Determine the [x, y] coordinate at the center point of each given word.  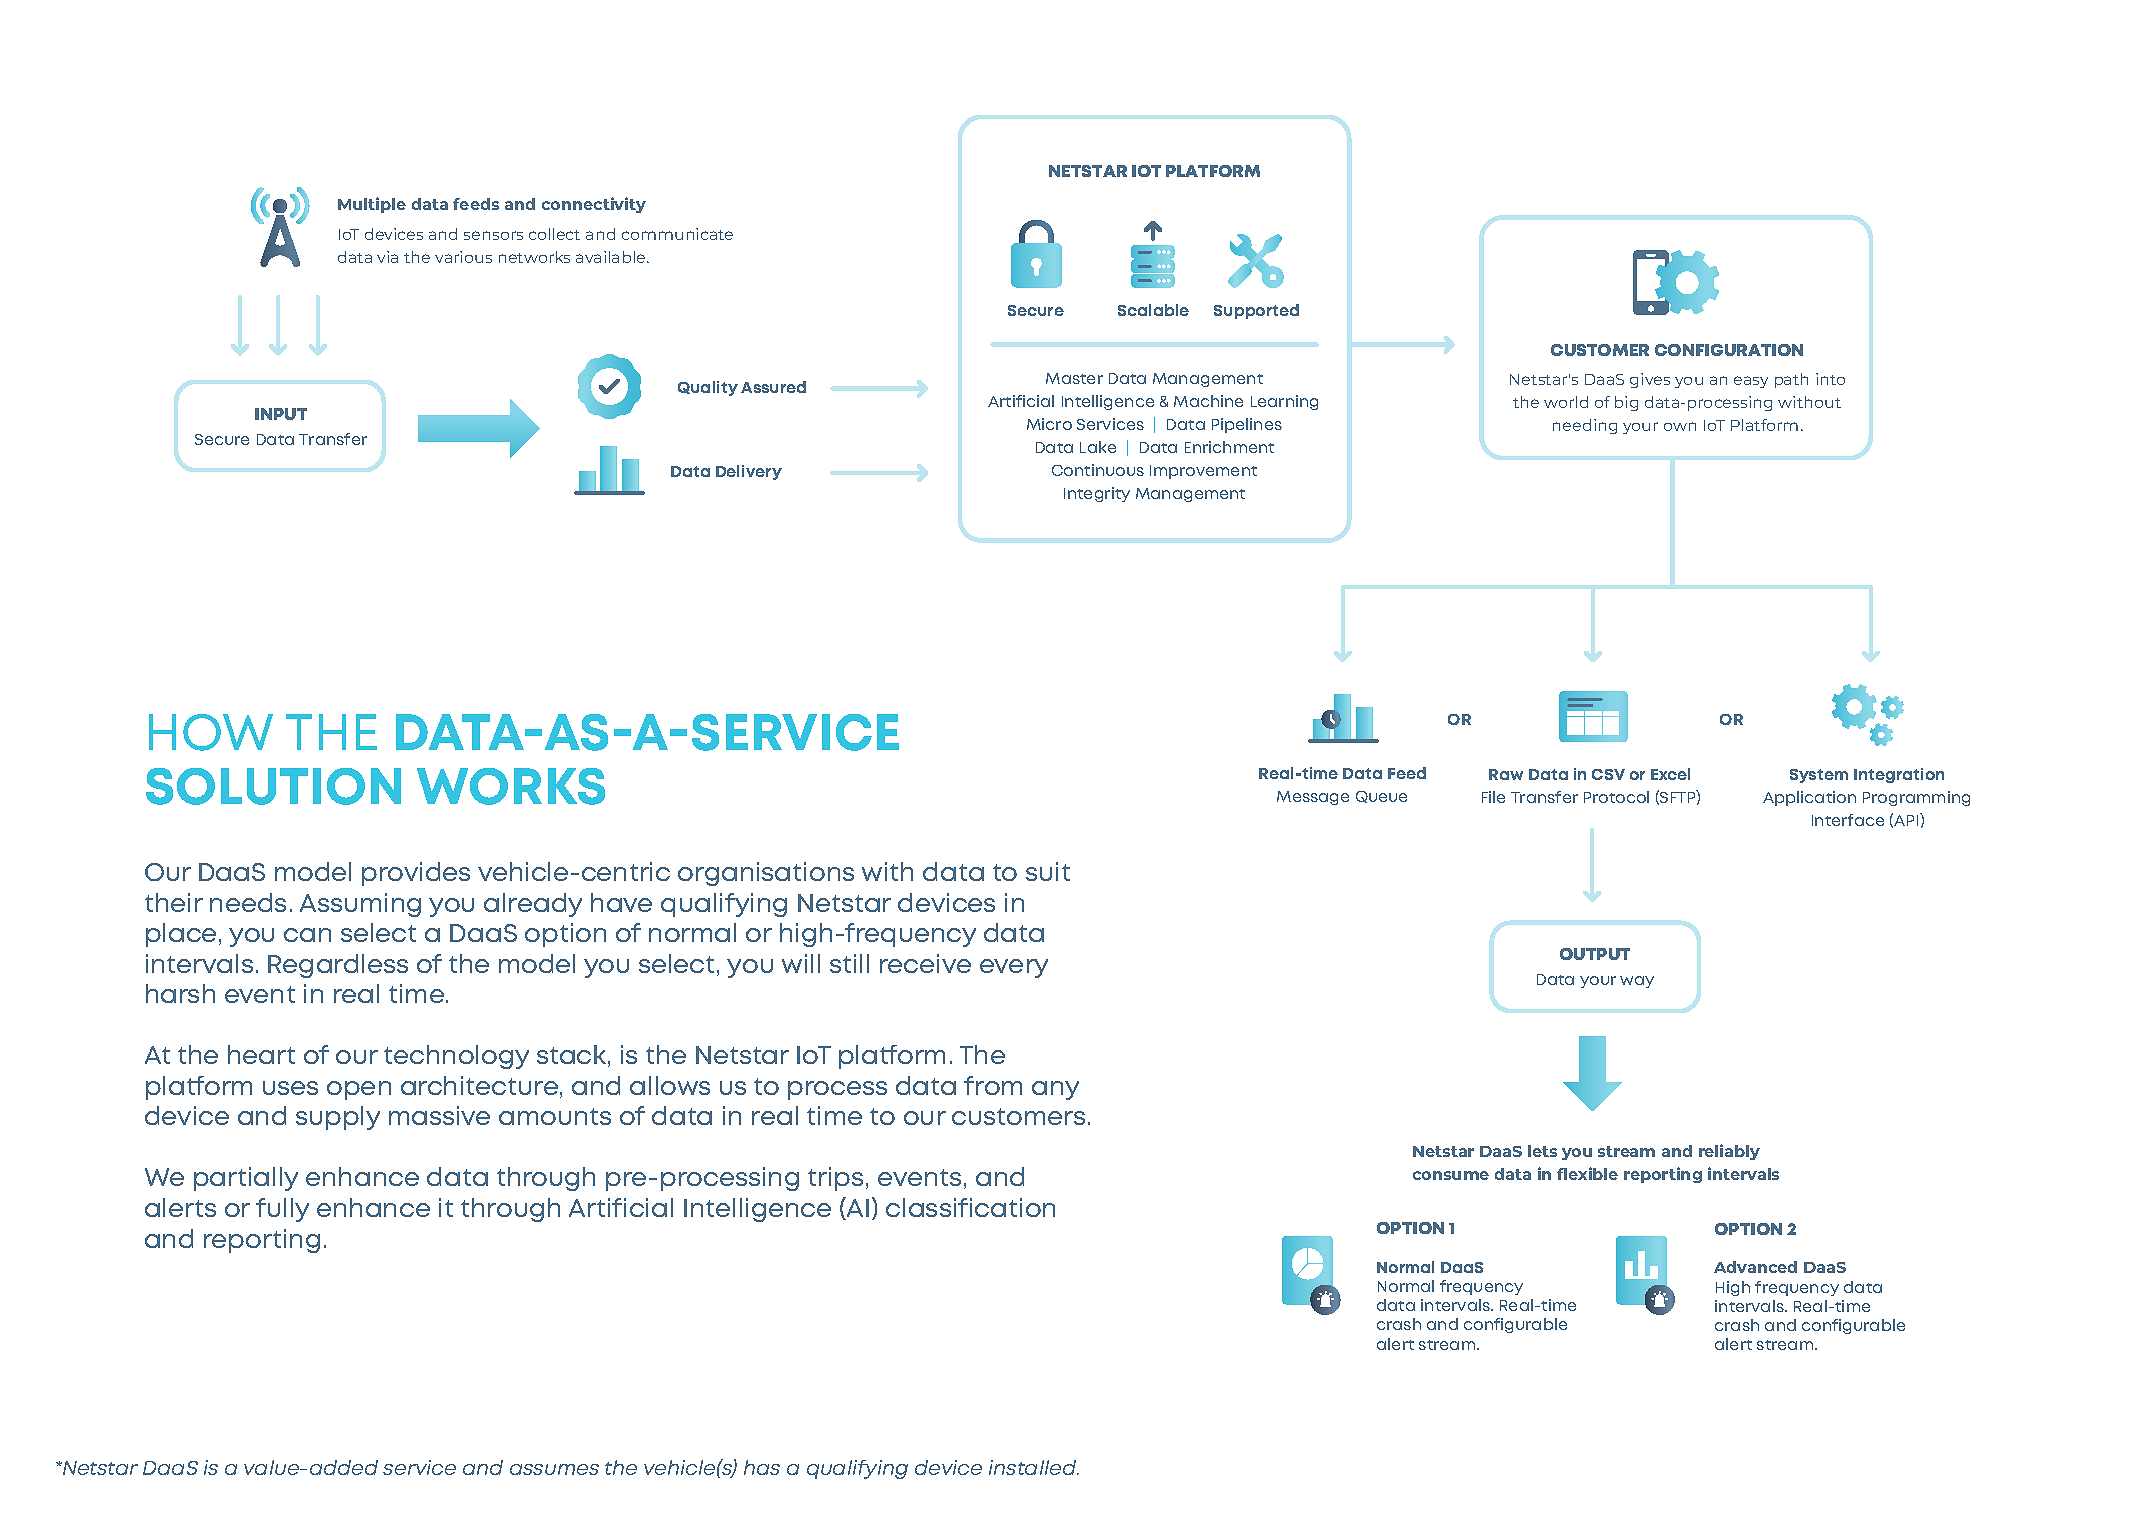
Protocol [1616, 797]
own [1680, 426]
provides [416, 874]
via [387, 257]
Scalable [1153, 310]
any [1055, 1090]
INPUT [281, 414]
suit [1048, 871]
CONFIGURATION [1729, 350]
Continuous [1098, 470]
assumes [554, 1469]
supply [338, 1118]
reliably [1729, 1152]
